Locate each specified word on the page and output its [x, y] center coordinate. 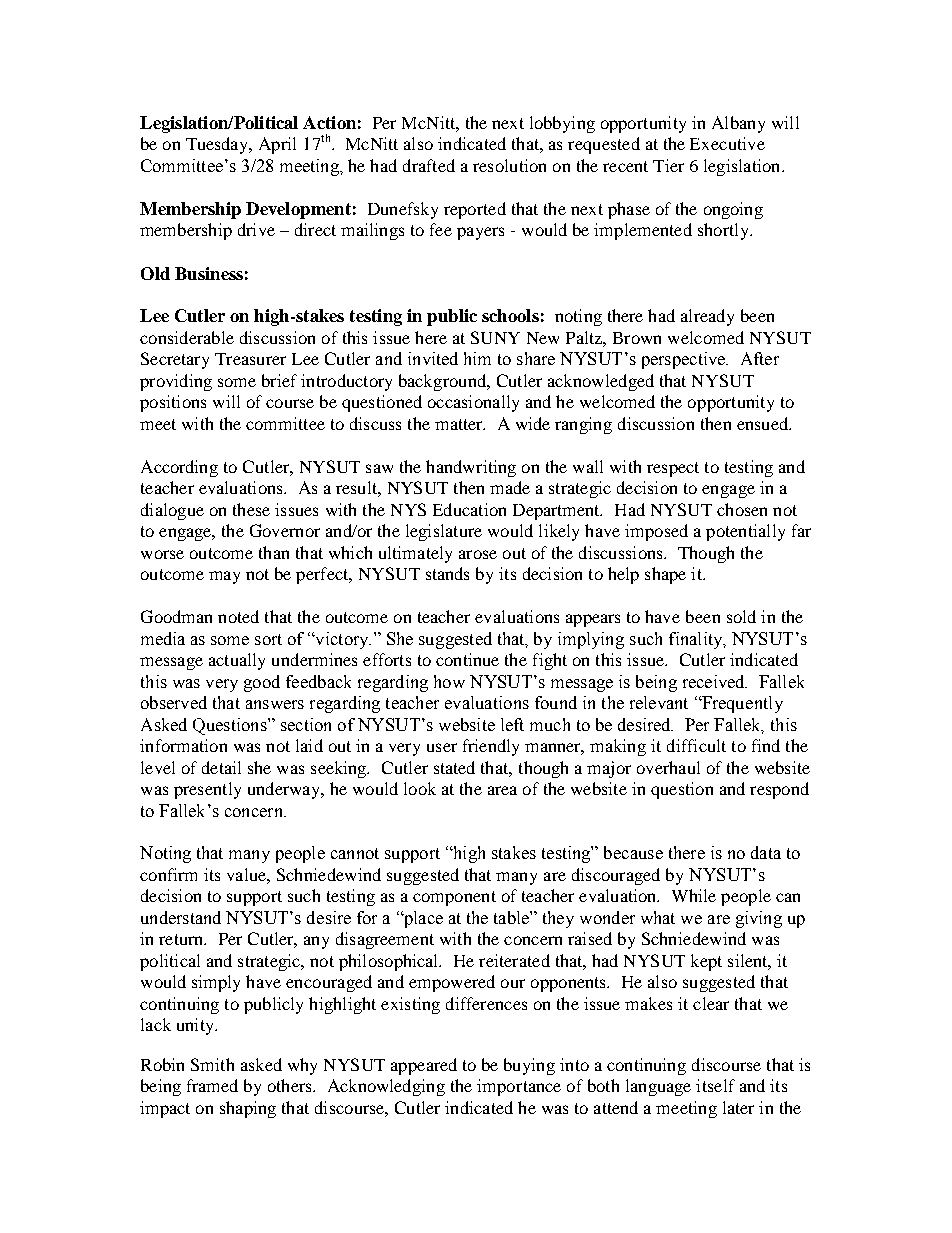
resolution [509, 165]
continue [467, 659]
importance [519, 1087]
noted [238, 616]
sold [741, 616]
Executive [727, 143]
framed [212, 1085]
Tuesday [218, 145]
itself [715, 1085]
